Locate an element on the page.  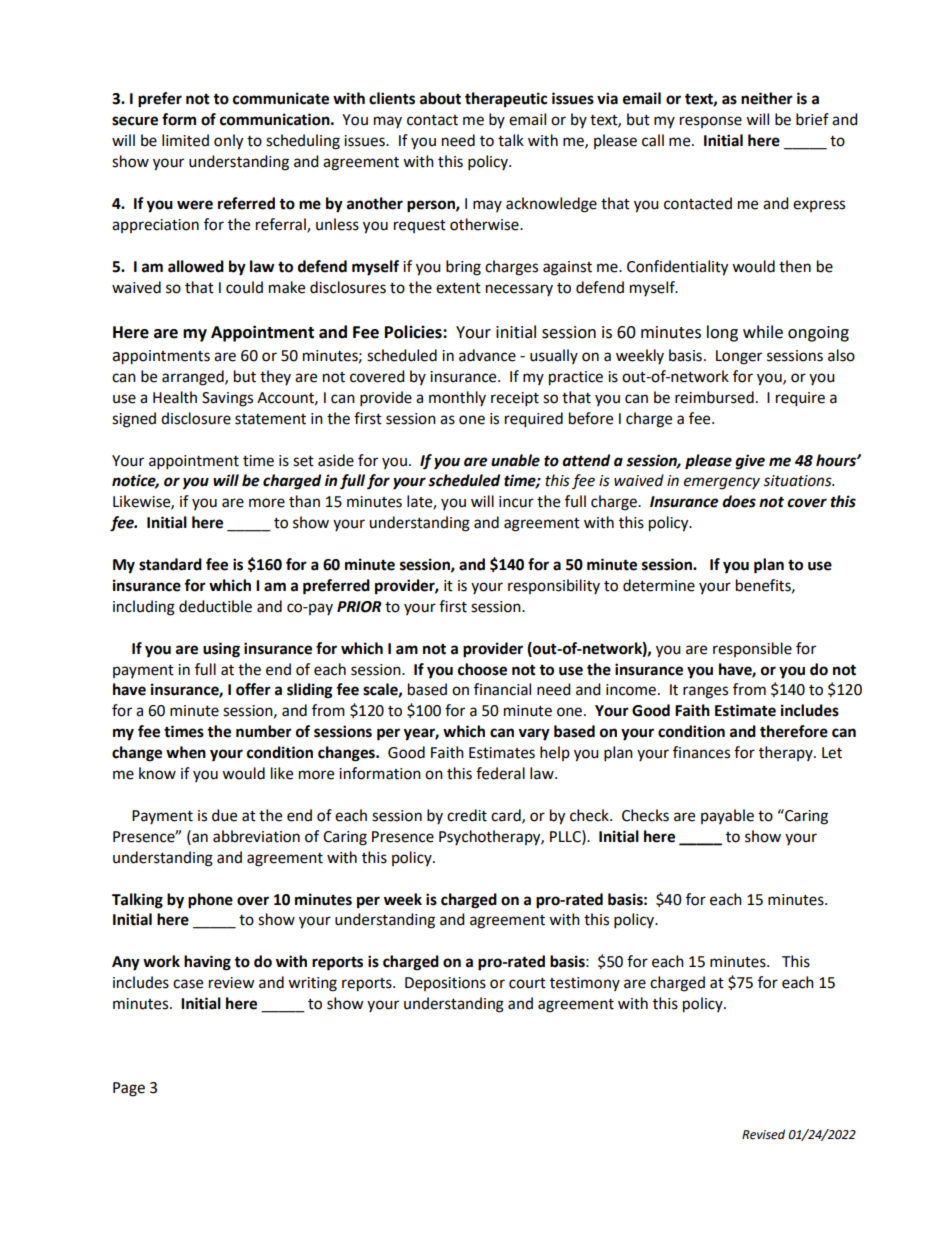
abbreviation is located at coordinates (256, 836).
